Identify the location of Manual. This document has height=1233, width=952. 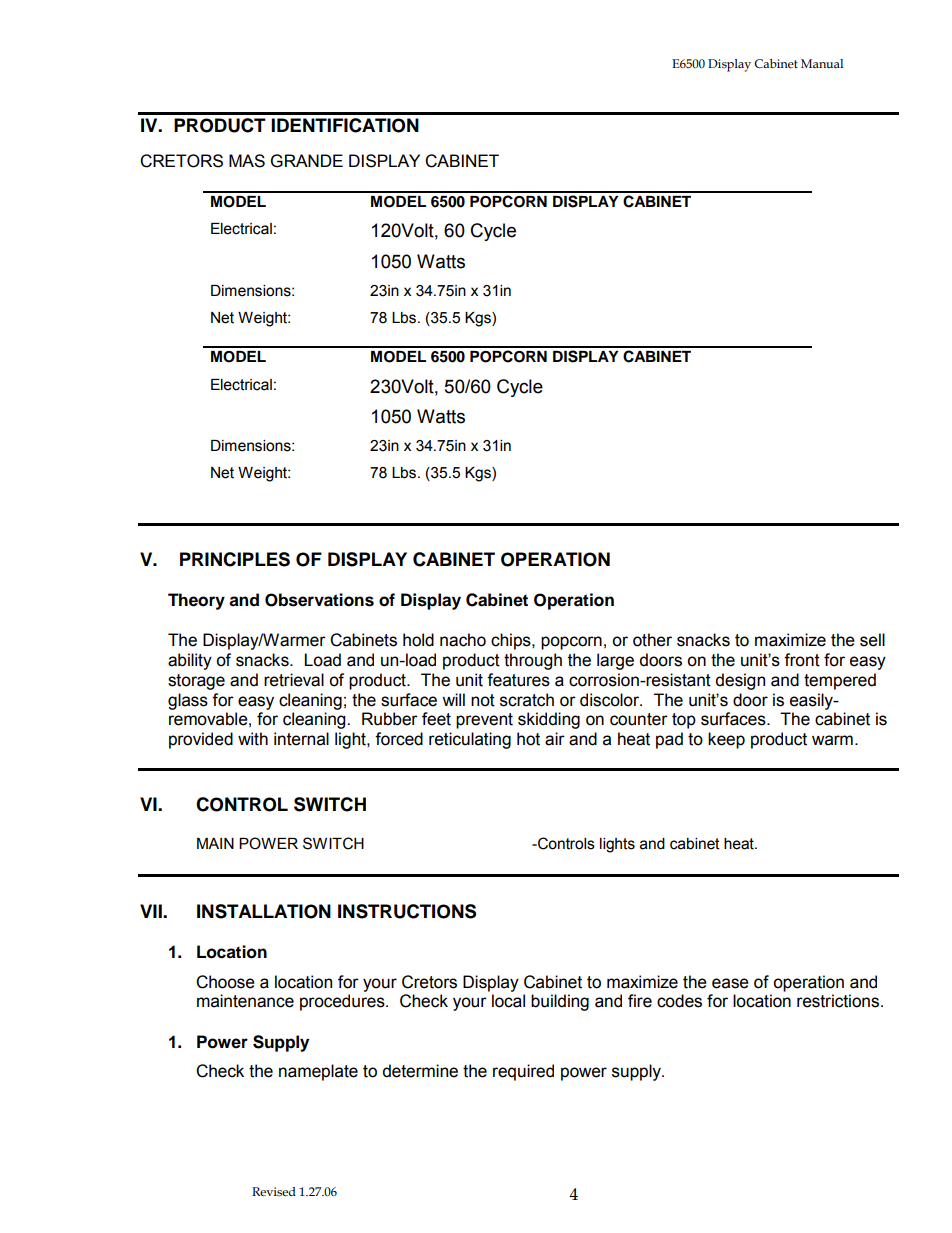
(822, 63).
